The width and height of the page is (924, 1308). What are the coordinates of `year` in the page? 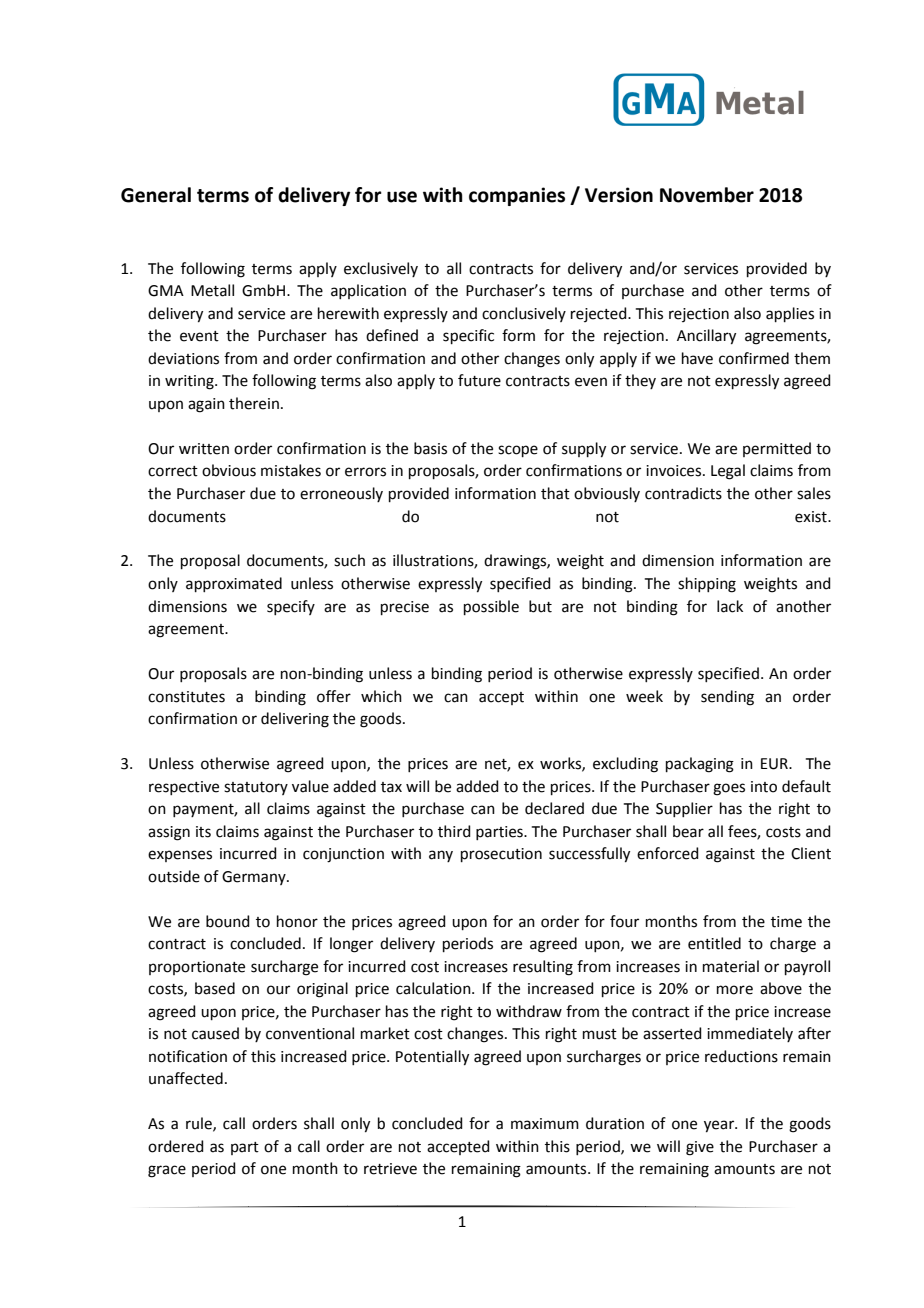 It's located at (720, 1126).
